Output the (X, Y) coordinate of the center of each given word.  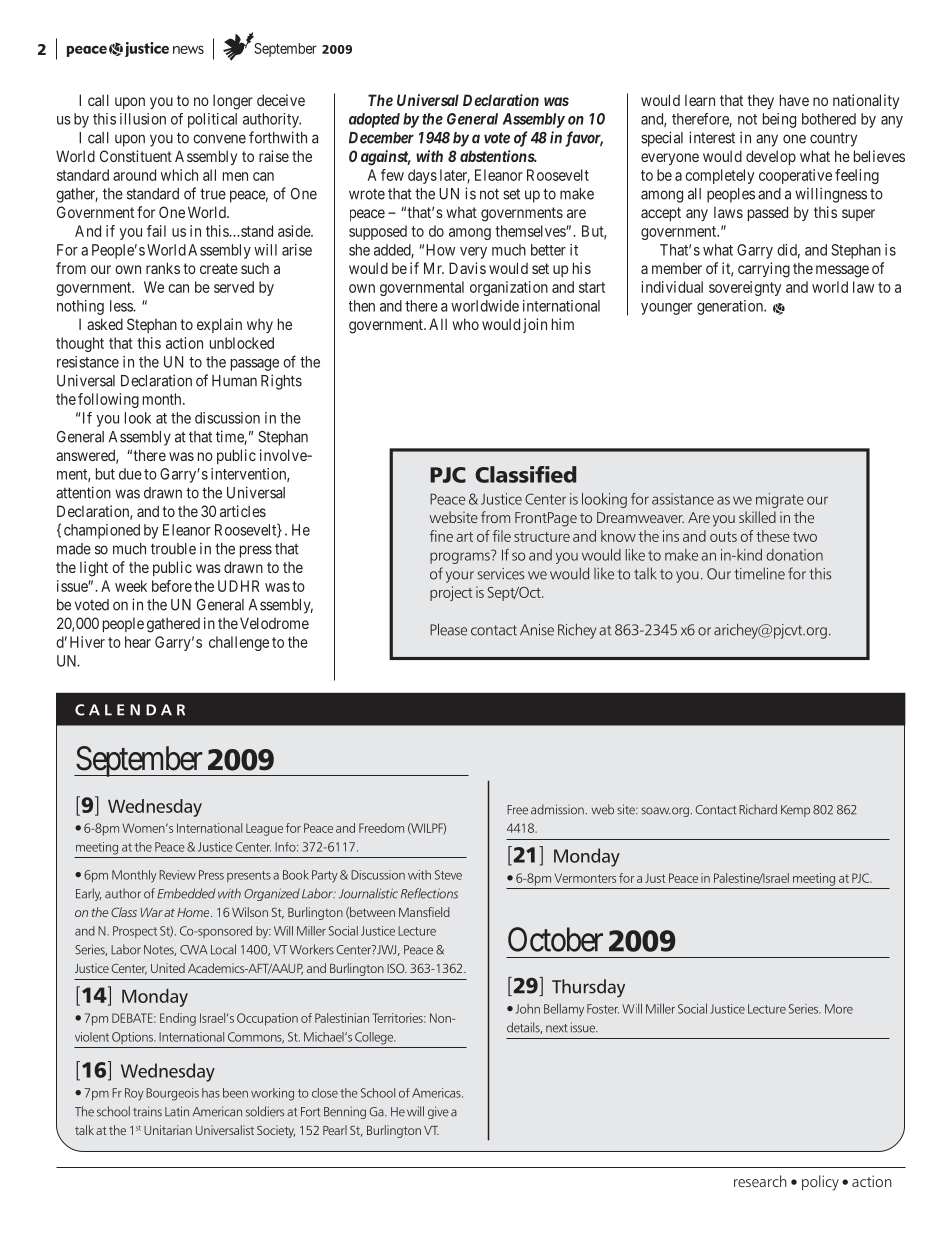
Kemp (795, 811)
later (455, 176)
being (779, 120)
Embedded (186, 893)
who (465, 324)
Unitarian (168, 1130)
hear (138, 642)
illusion (143, 119)
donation (795, 555)
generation (731, 307)
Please (448, 629)
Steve (448, 875)
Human (234, 381)
